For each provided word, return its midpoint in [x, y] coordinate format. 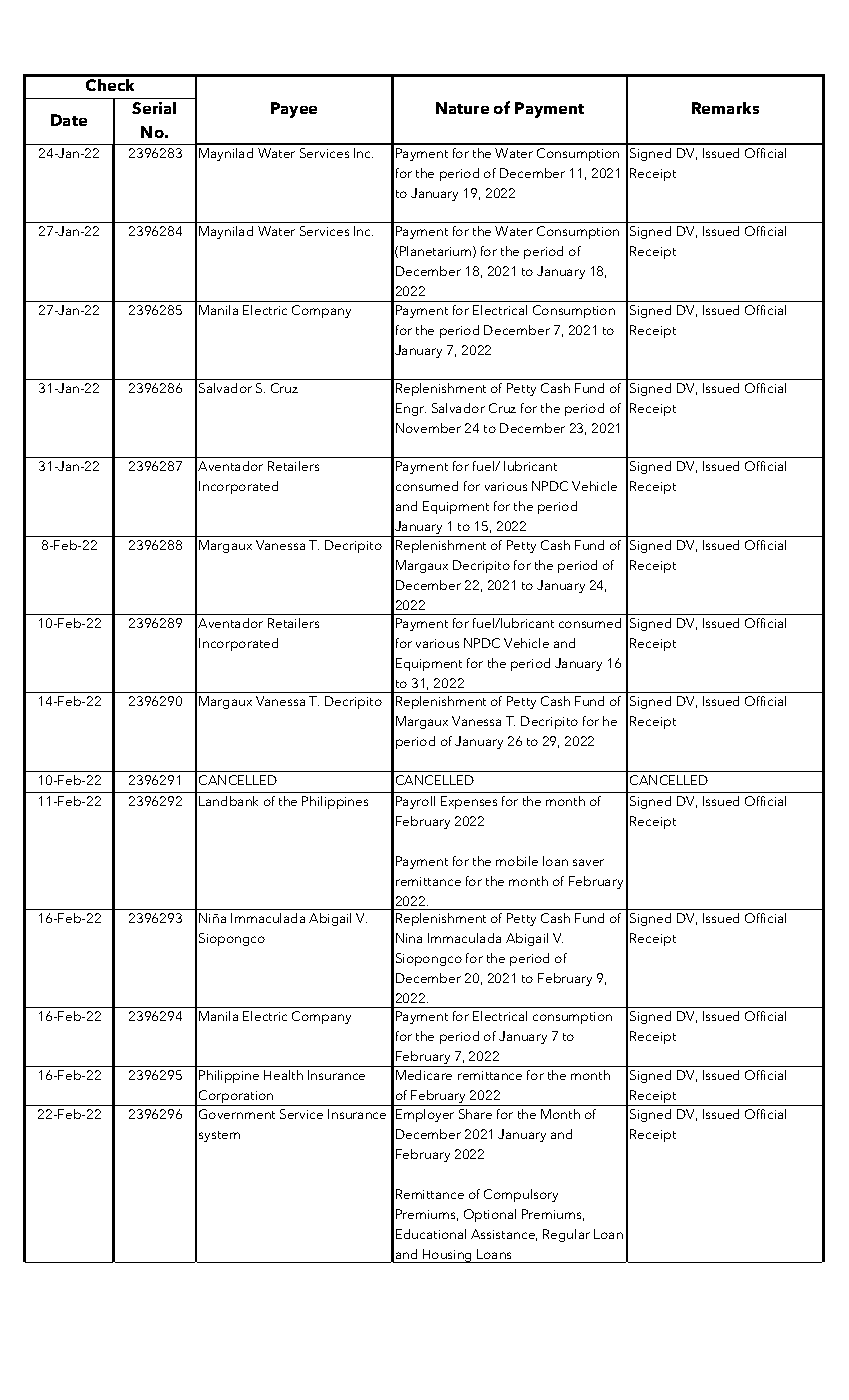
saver [588, 862]
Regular [566, 1235]
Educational [431, 1234]
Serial [154, 108]
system [219, 1136]
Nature [462, 108]
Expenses [469, 802]
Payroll [415, 802]
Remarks [725, 108]
